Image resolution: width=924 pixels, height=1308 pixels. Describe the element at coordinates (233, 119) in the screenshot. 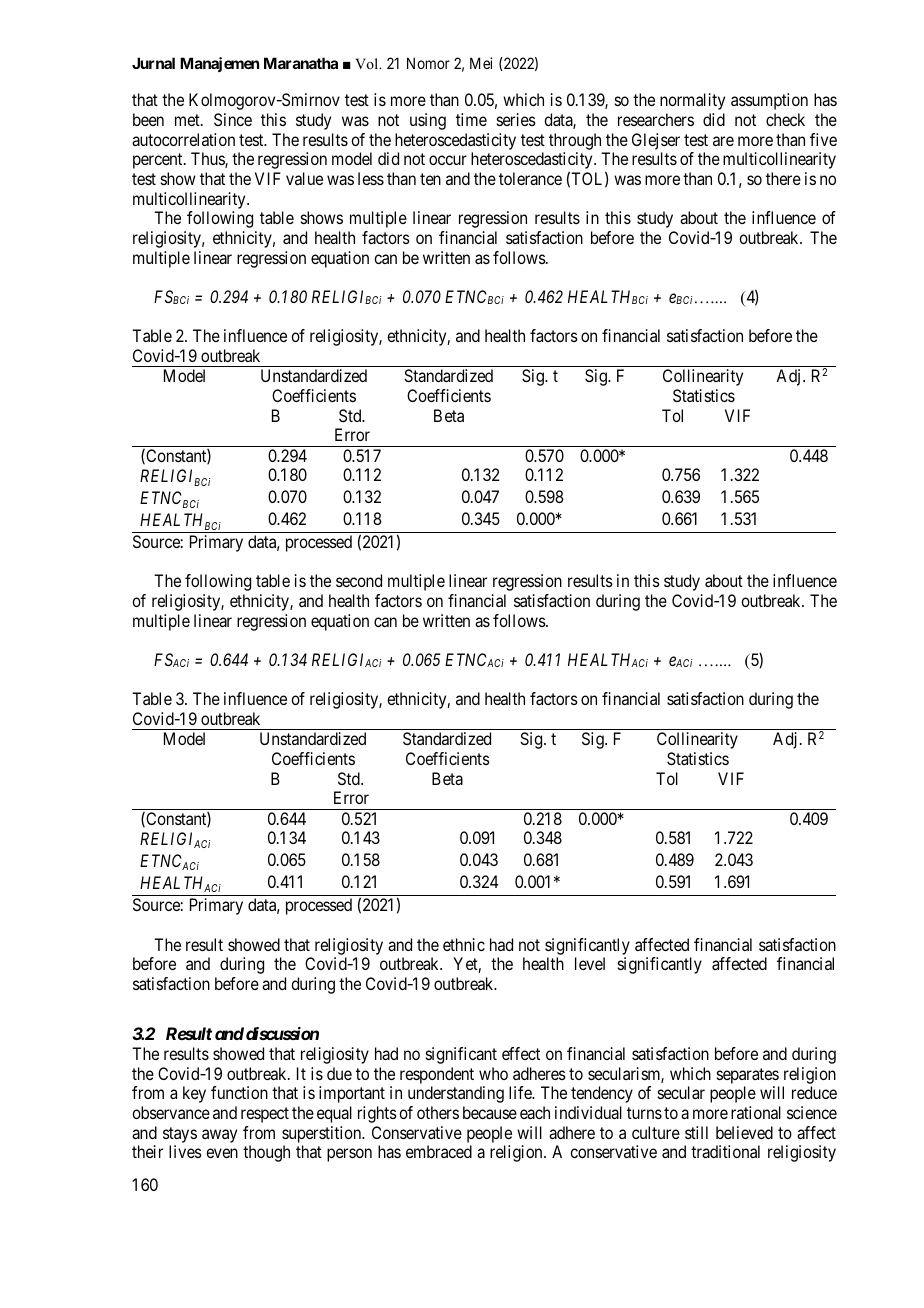

I see `Since` at that location.
